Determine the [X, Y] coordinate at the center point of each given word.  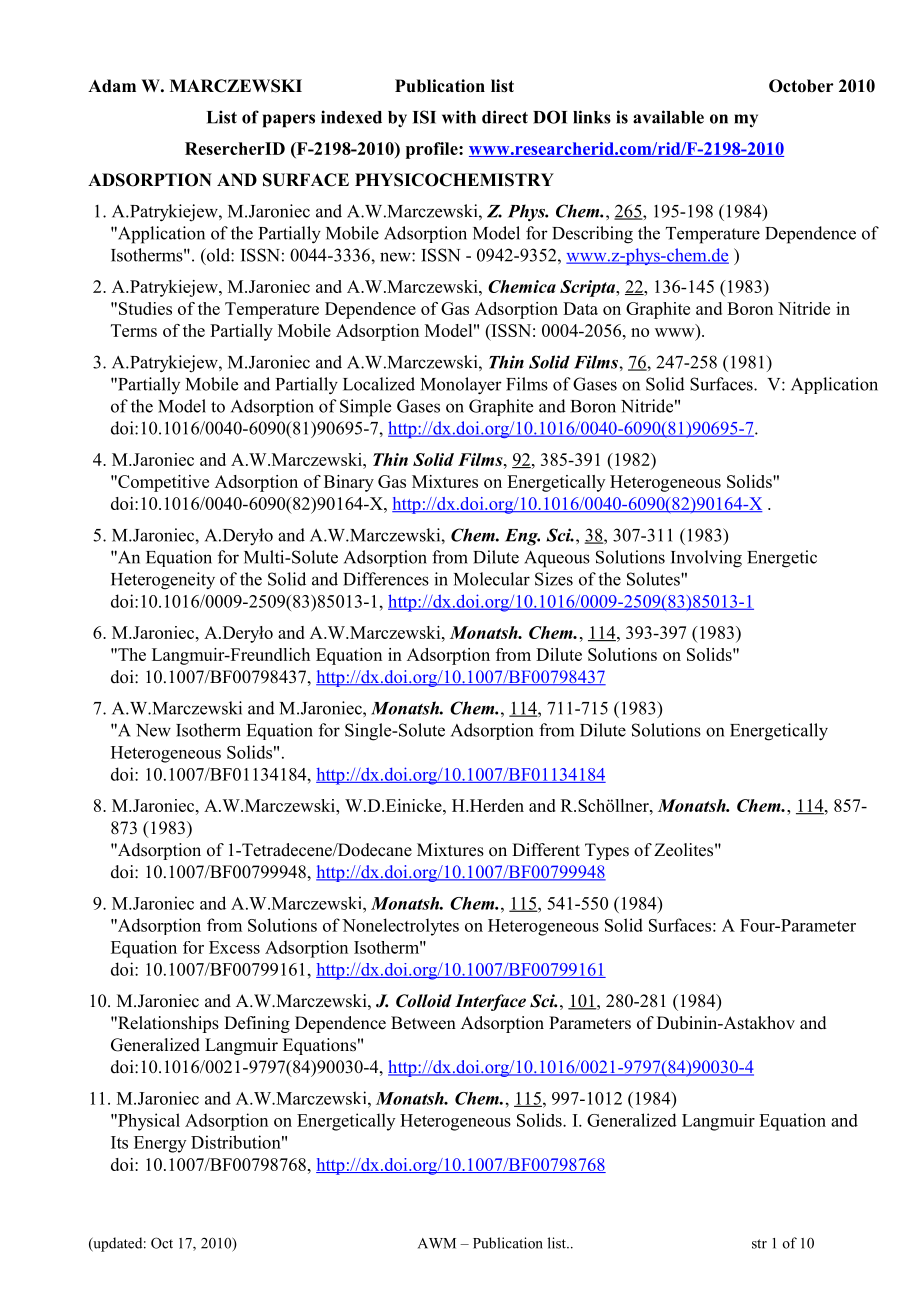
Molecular [492, 579]
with [459, 117]
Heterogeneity [163, 581]
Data [580, 308]
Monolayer [461, 386]
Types [607, 851]
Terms [134, 330]
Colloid [424, 1001]
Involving [706, 559]
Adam [112, 86]
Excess [234, 947]
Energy [160, 1144]
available [668, 117]
